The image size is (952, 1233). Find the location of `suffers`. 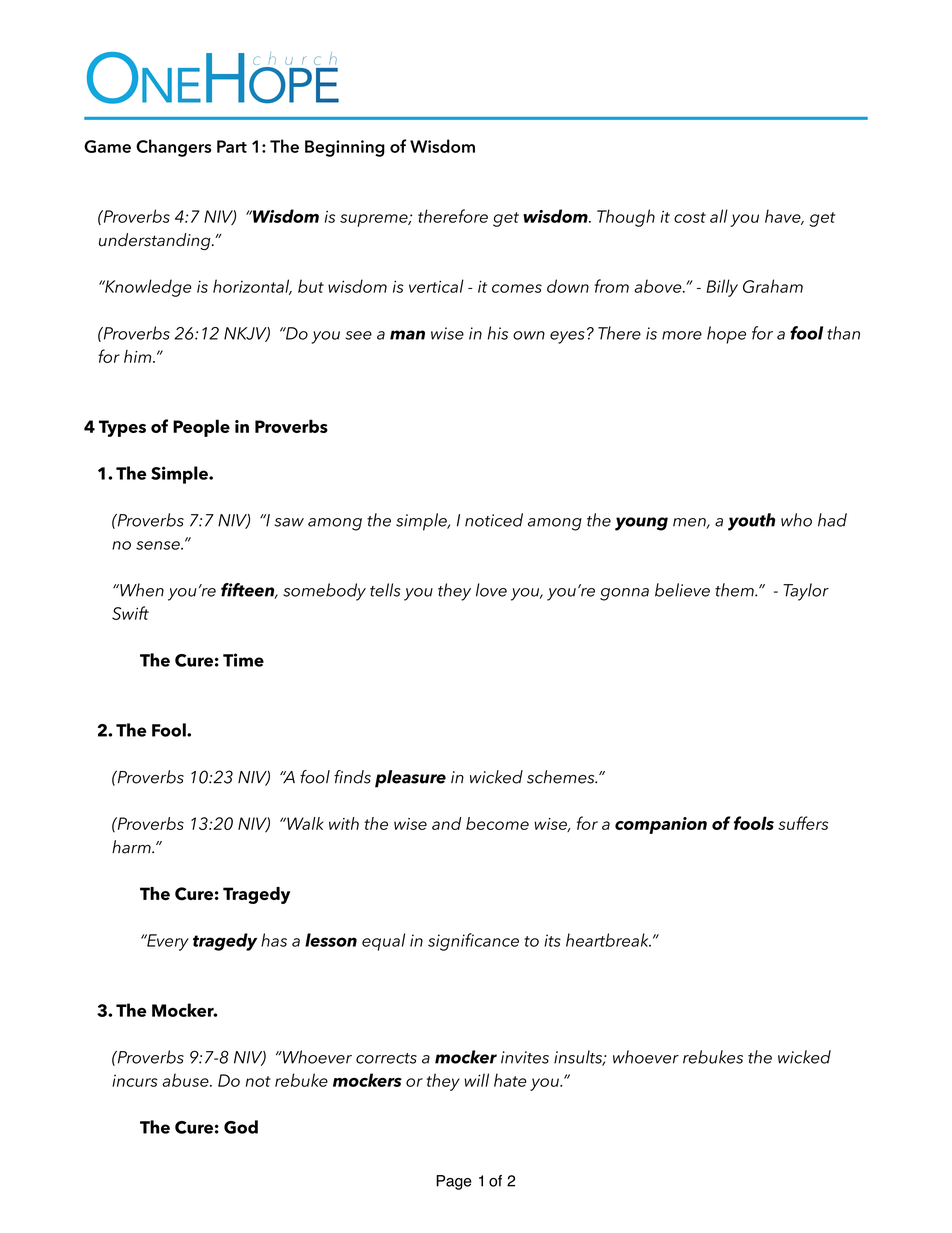

suffers is located at coordinates (803, 823).
